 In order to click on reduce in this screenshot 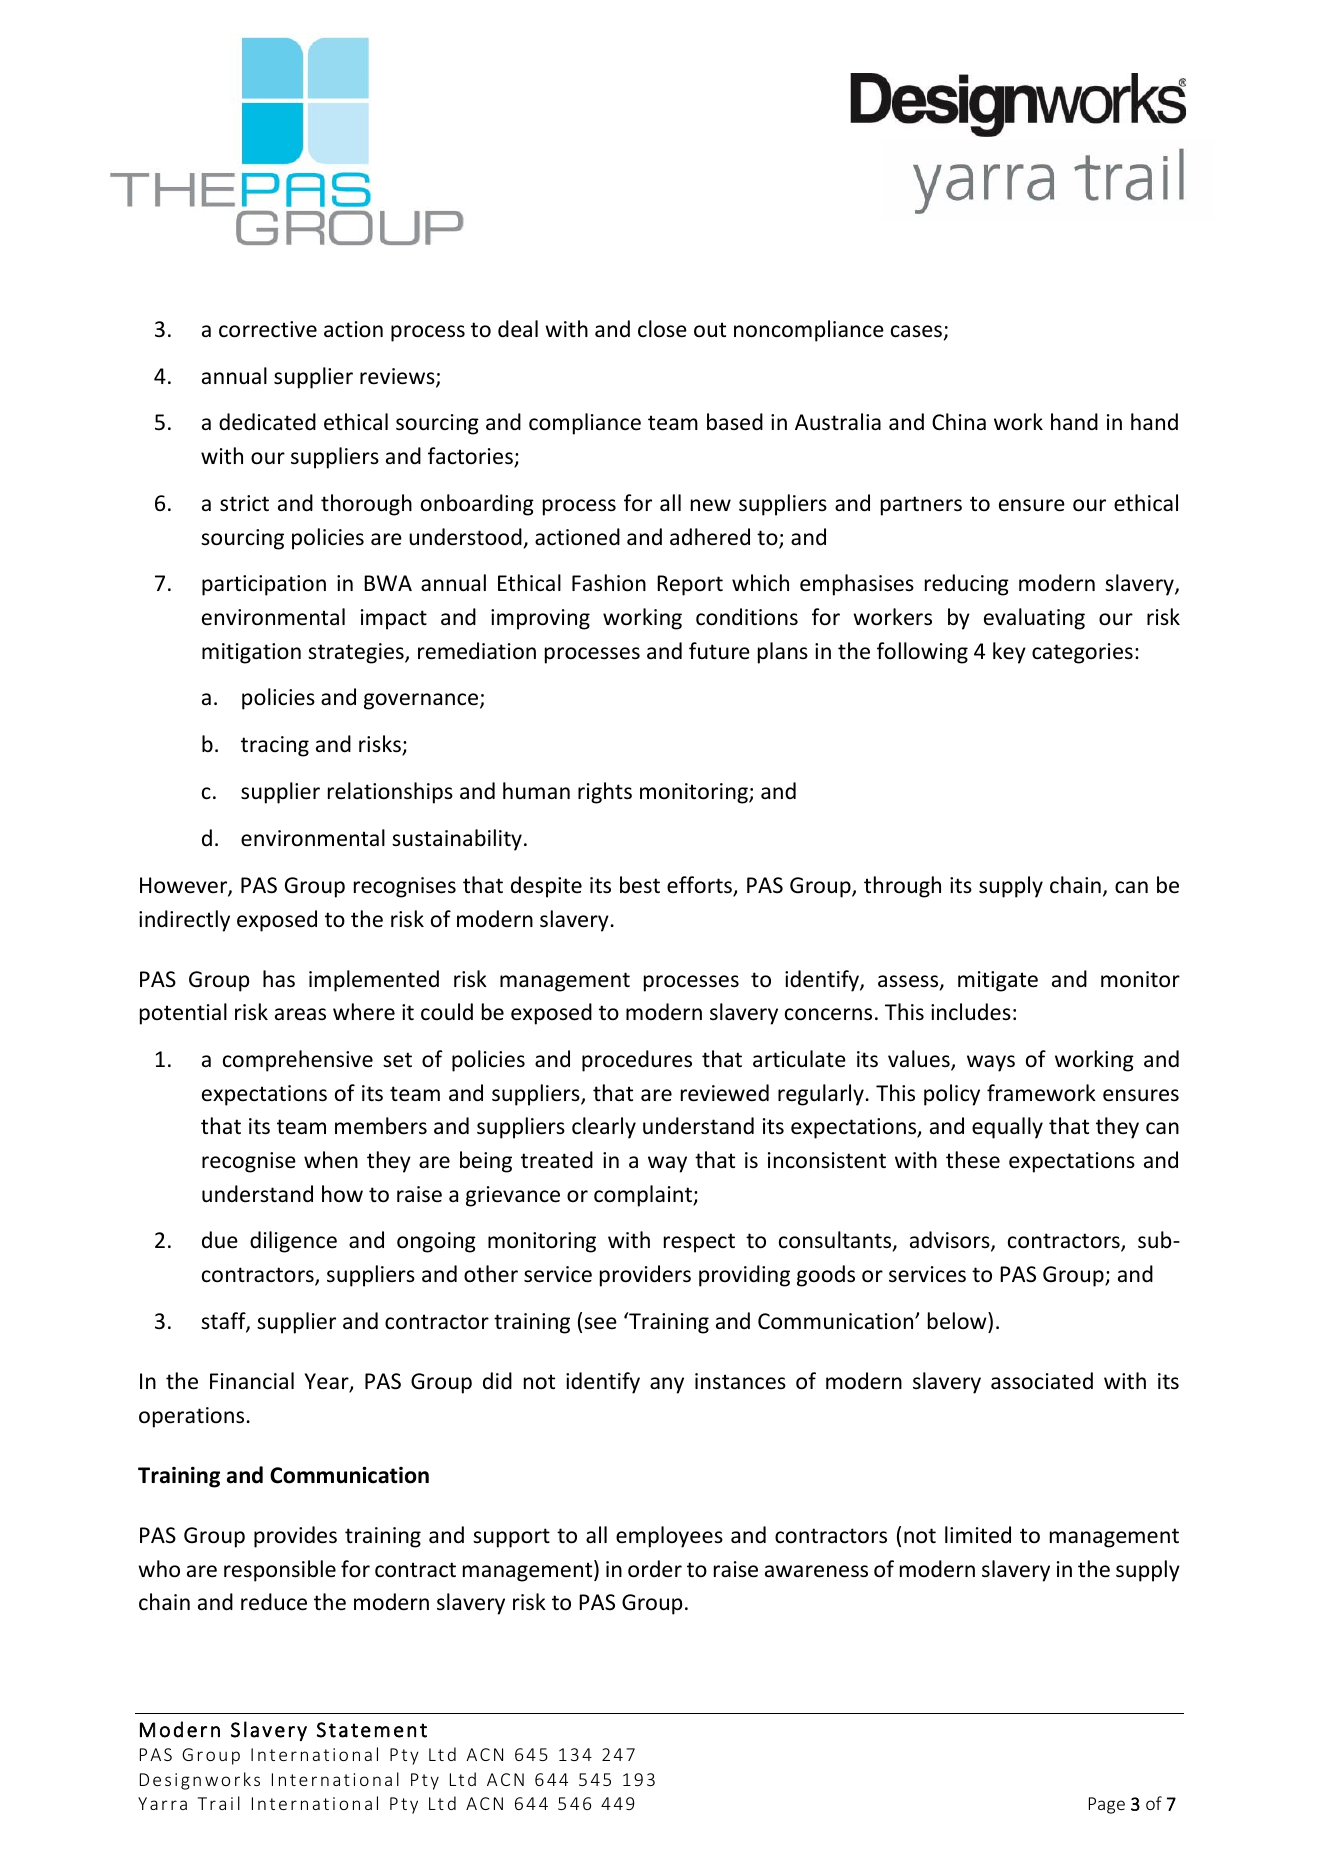, I will do `click(274, 1602)`.
